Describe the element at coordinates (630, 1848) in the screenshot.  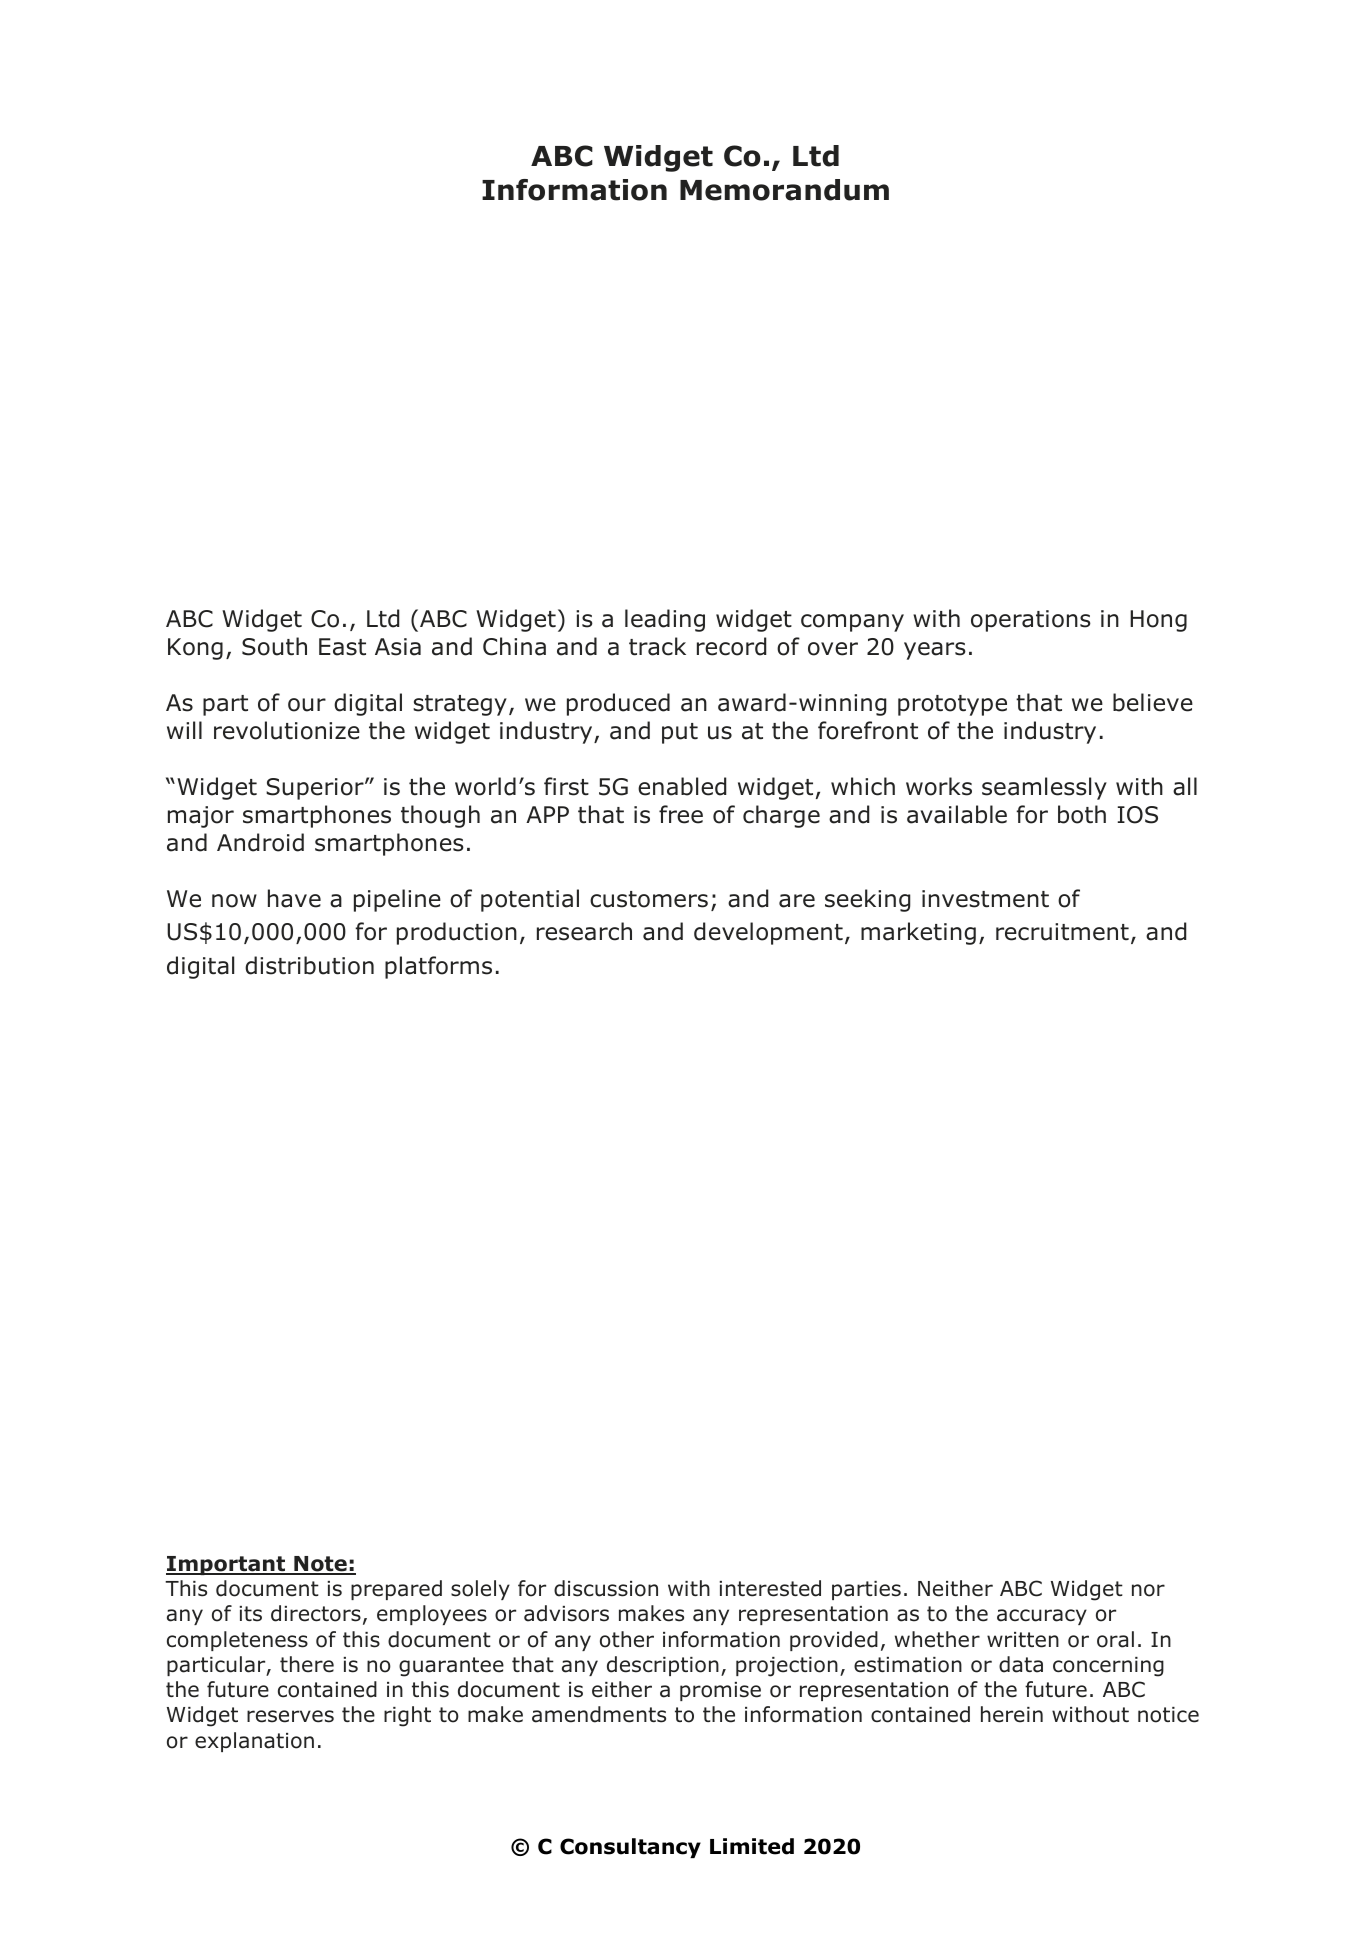
I see `Consultancy` at that location.
